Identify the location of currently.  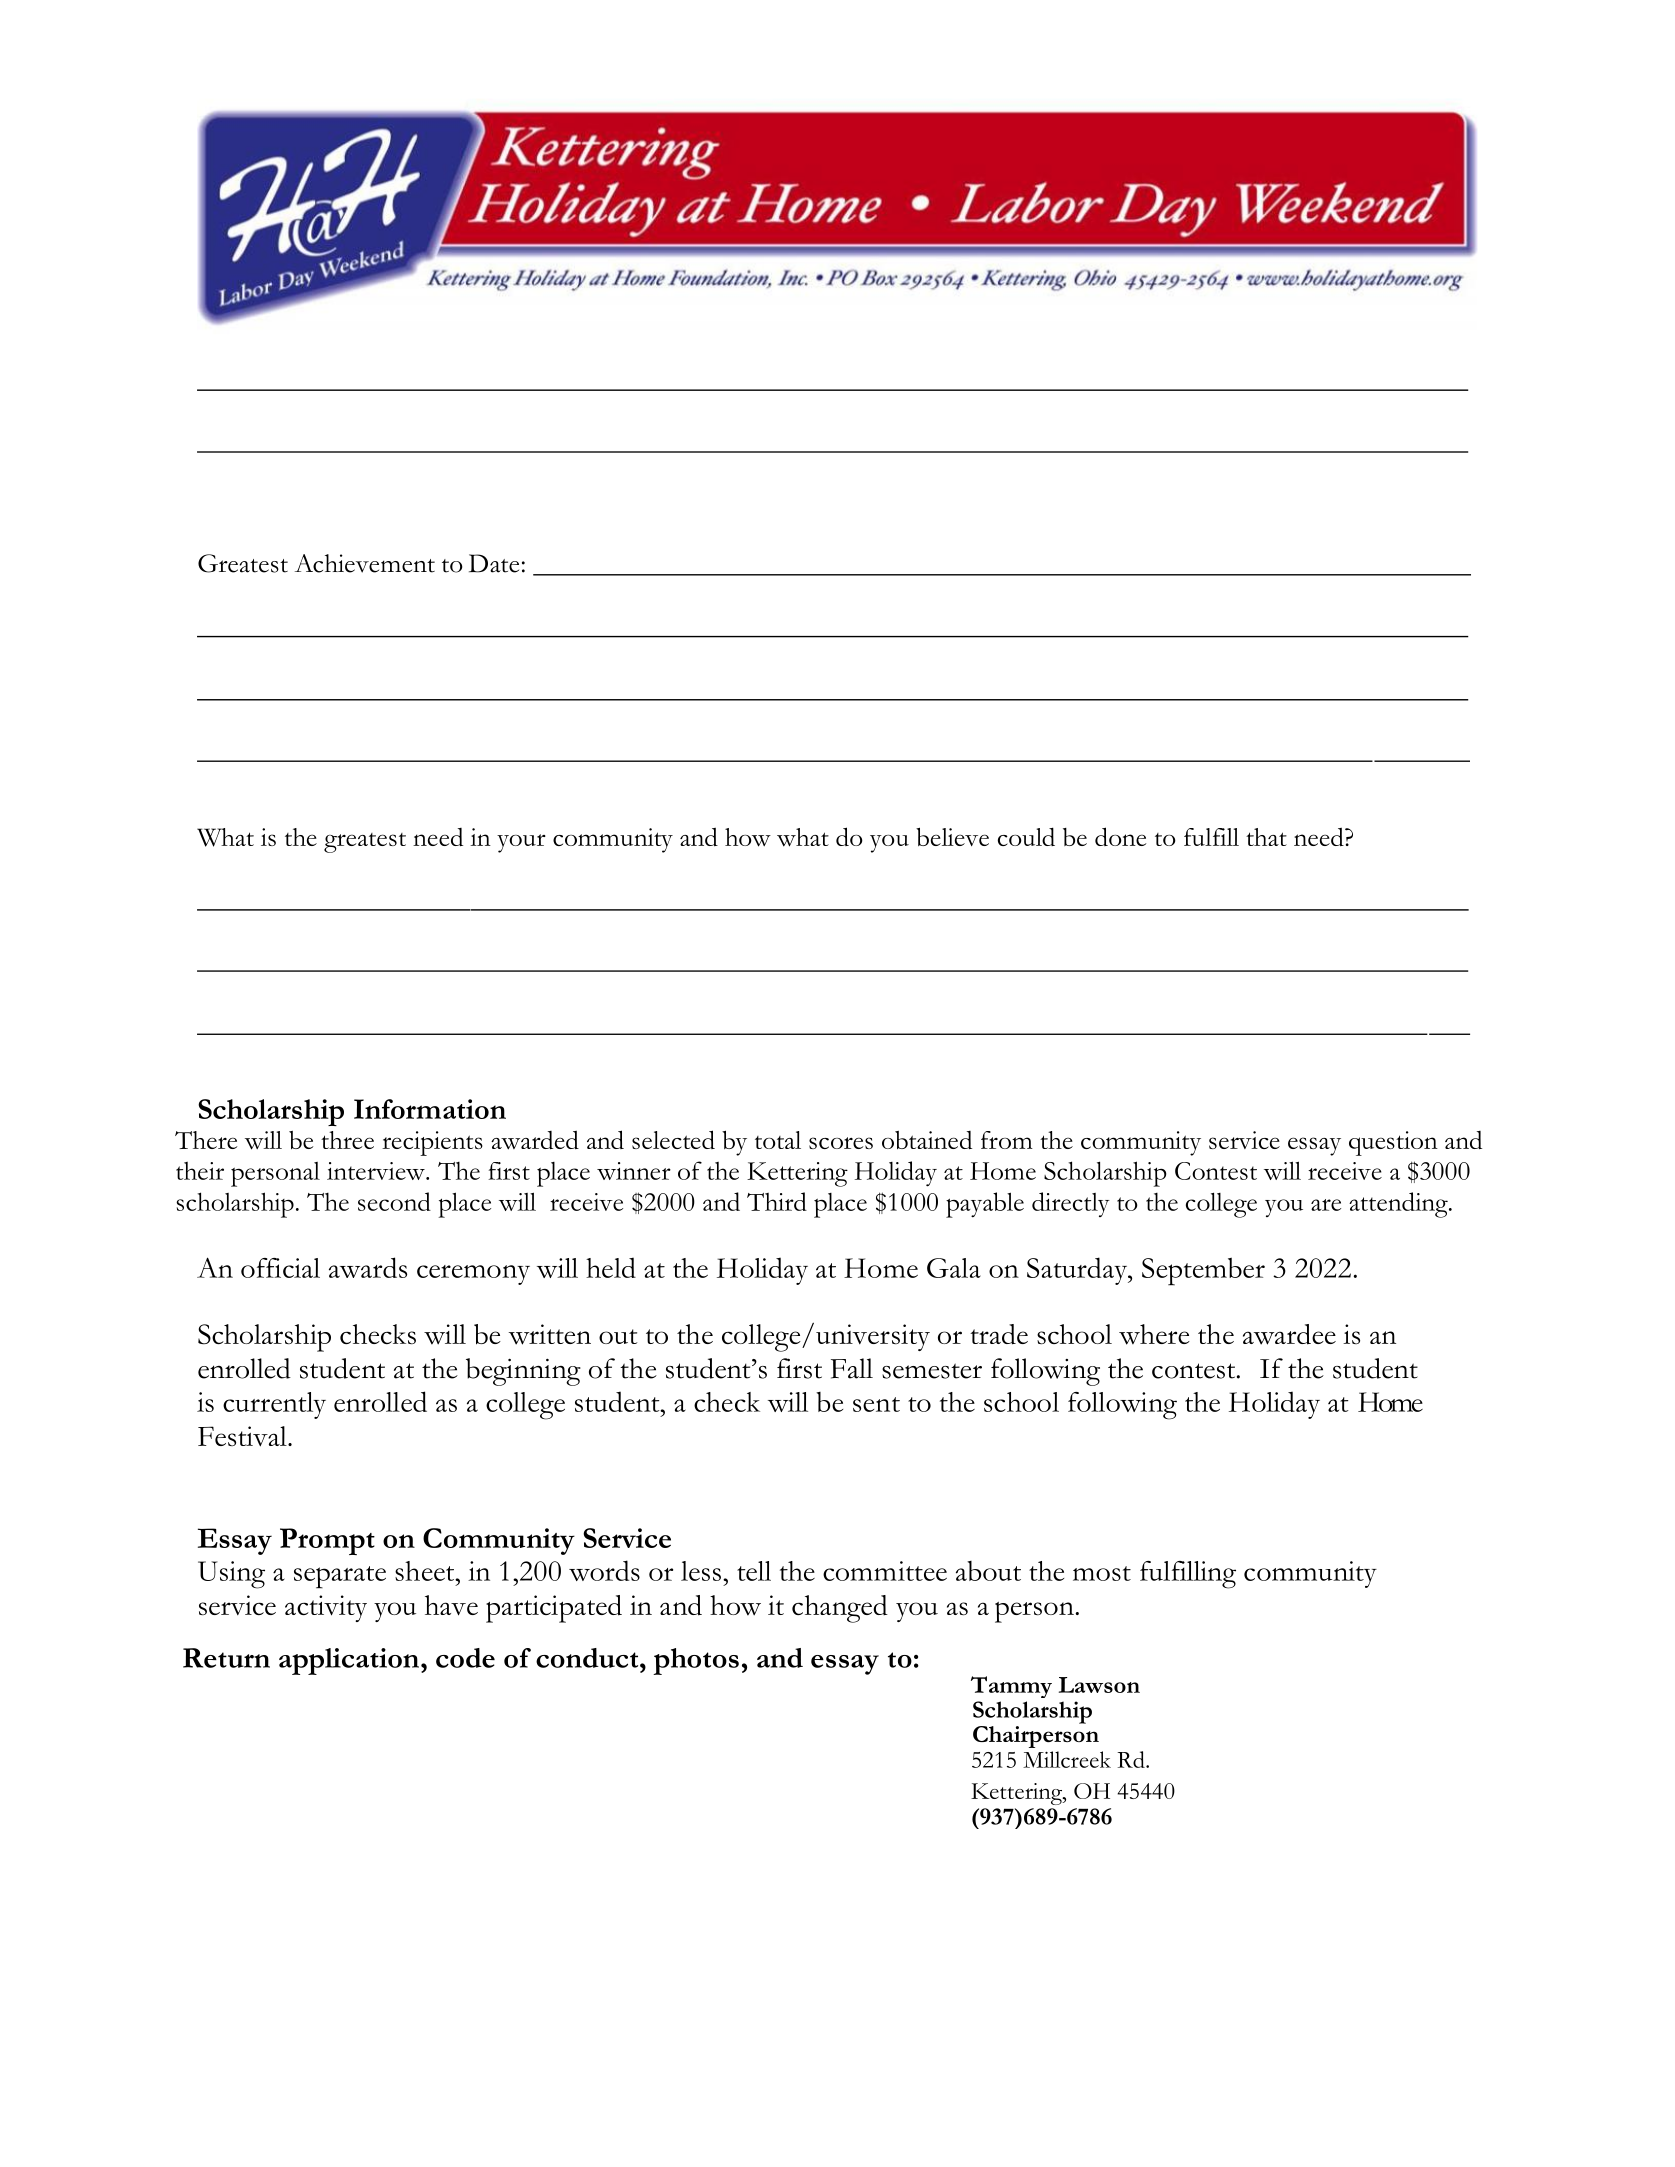
(274, 1405).
